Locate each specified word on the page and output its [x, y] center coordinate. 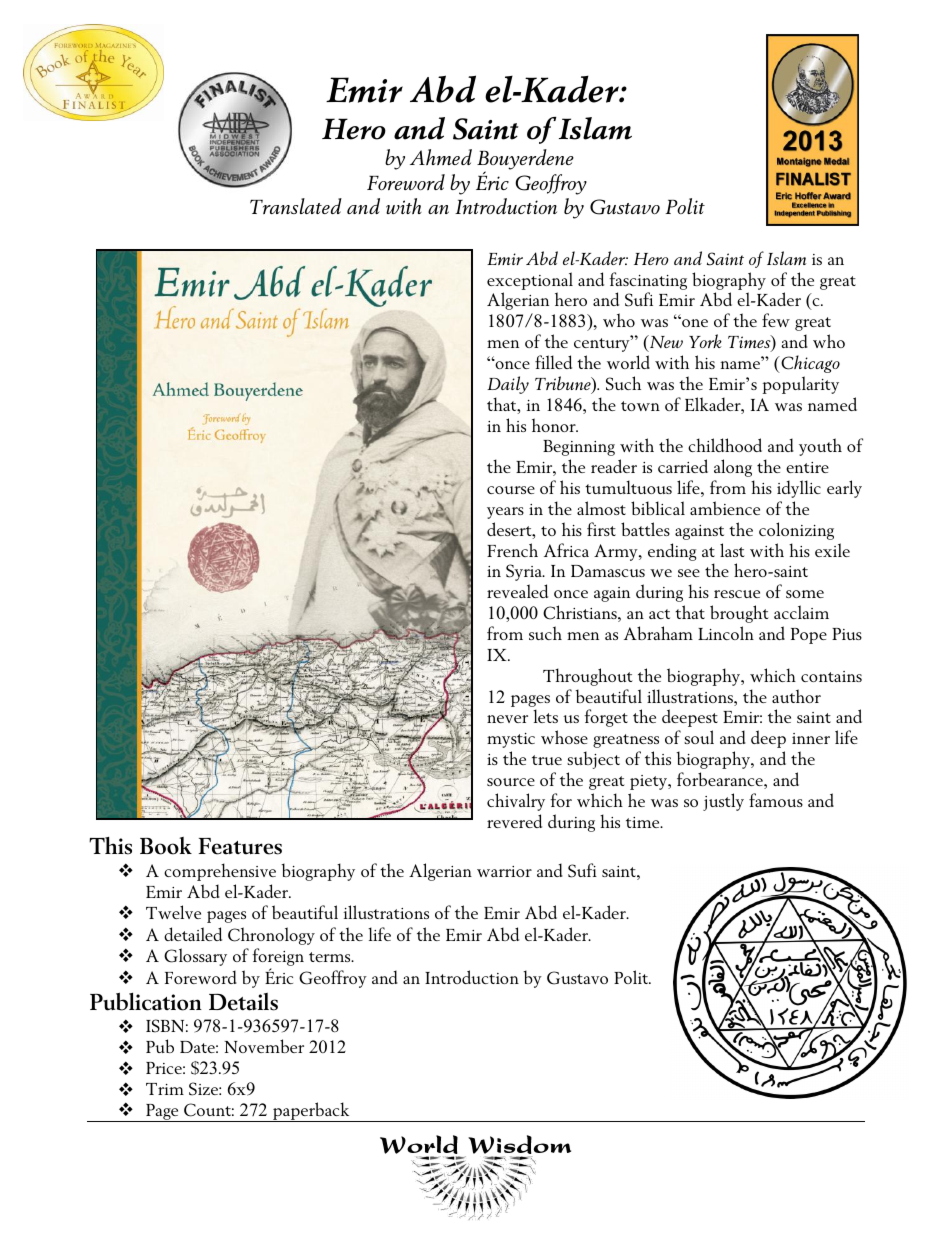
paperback [311, 1112]
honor [555, 425]
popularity [801, 385]
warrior [504, 871]
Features [240, 846]
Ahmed [441, 157]
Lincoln [726, 633]
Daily [508, 385]
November [264, 1046]
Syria [525, 572]
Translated [296, 206]
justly [723, 802]
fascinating [648, 281]
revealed [517, 591]
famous [776, 800]
